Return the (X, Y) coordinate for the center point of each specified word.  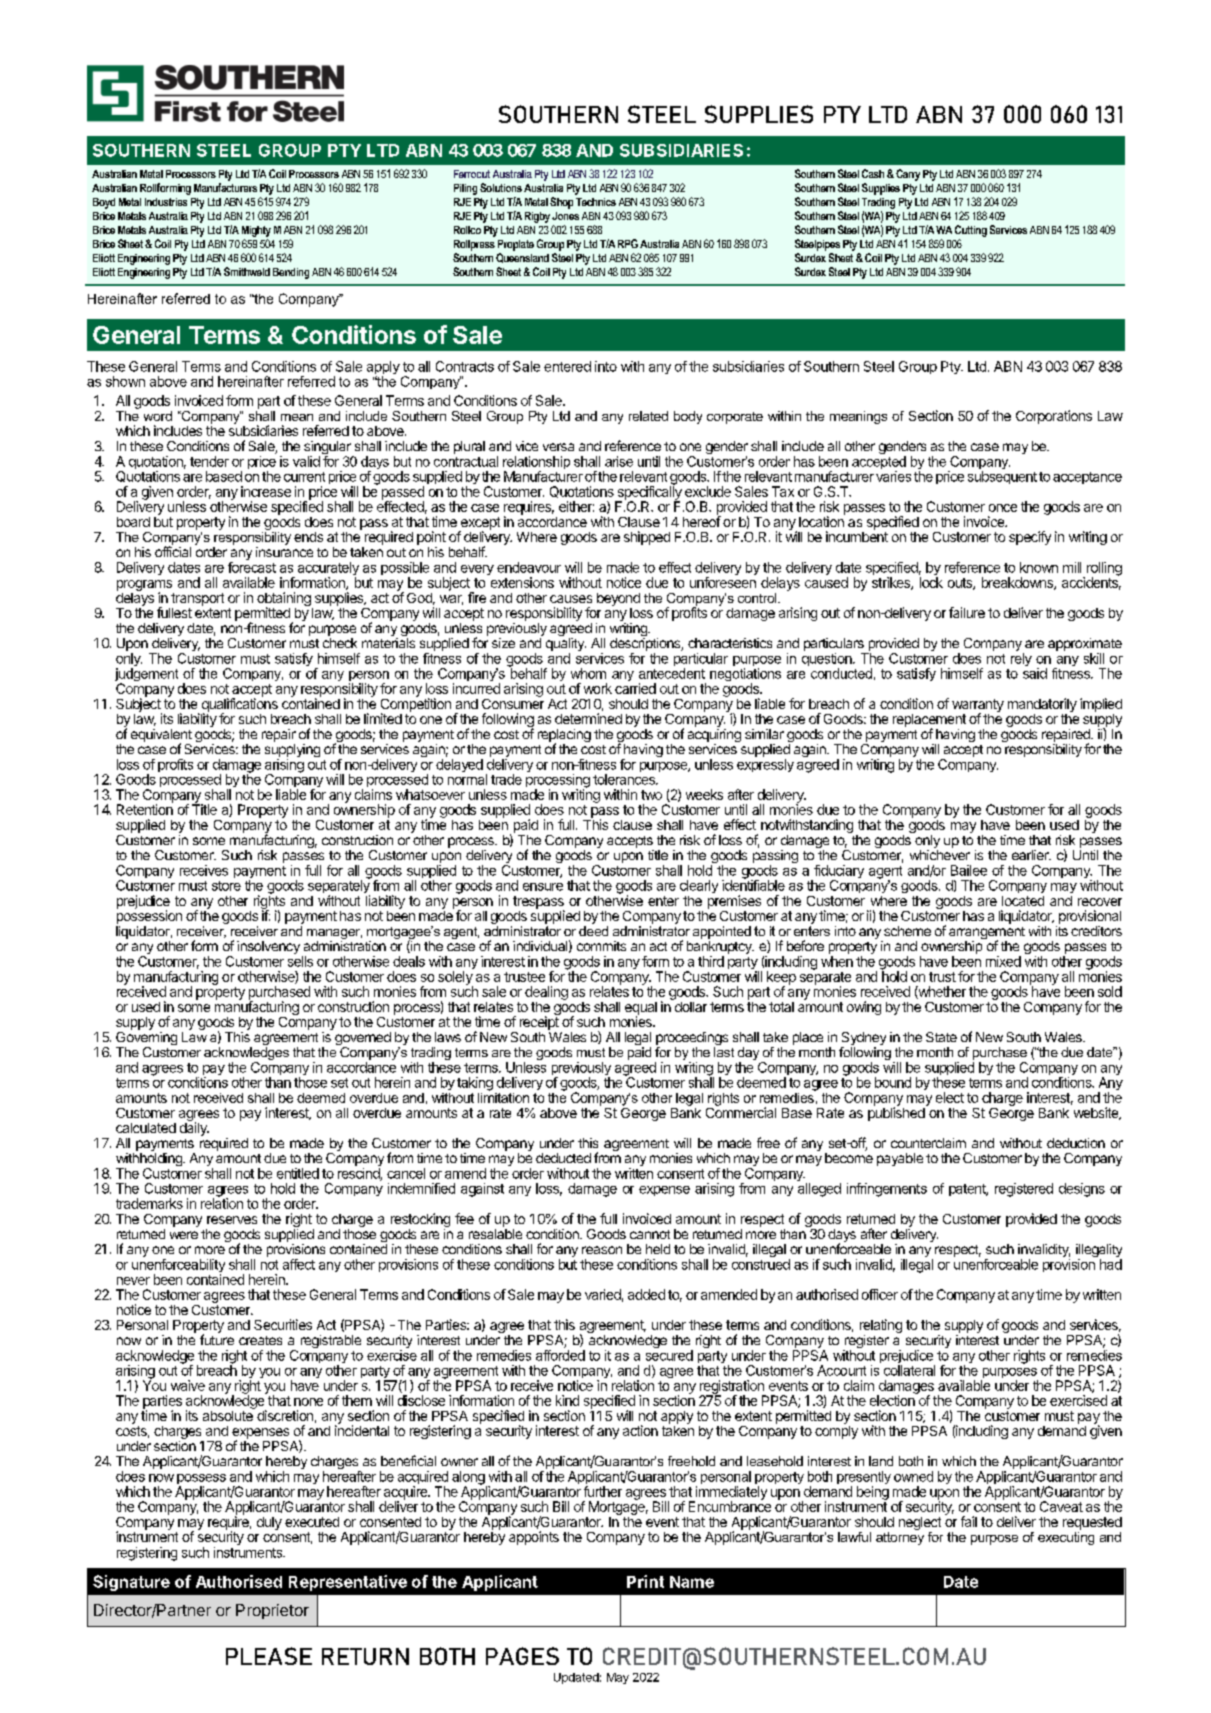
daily (194, 1128)
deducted (563, 1158)
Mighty (256, 231)
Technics (596, 202)
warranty (978, 706)
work (598, 688)
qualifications (240, 705)
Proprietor (272, 1611)
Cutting (971, 231)
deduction (1076, 1143)
